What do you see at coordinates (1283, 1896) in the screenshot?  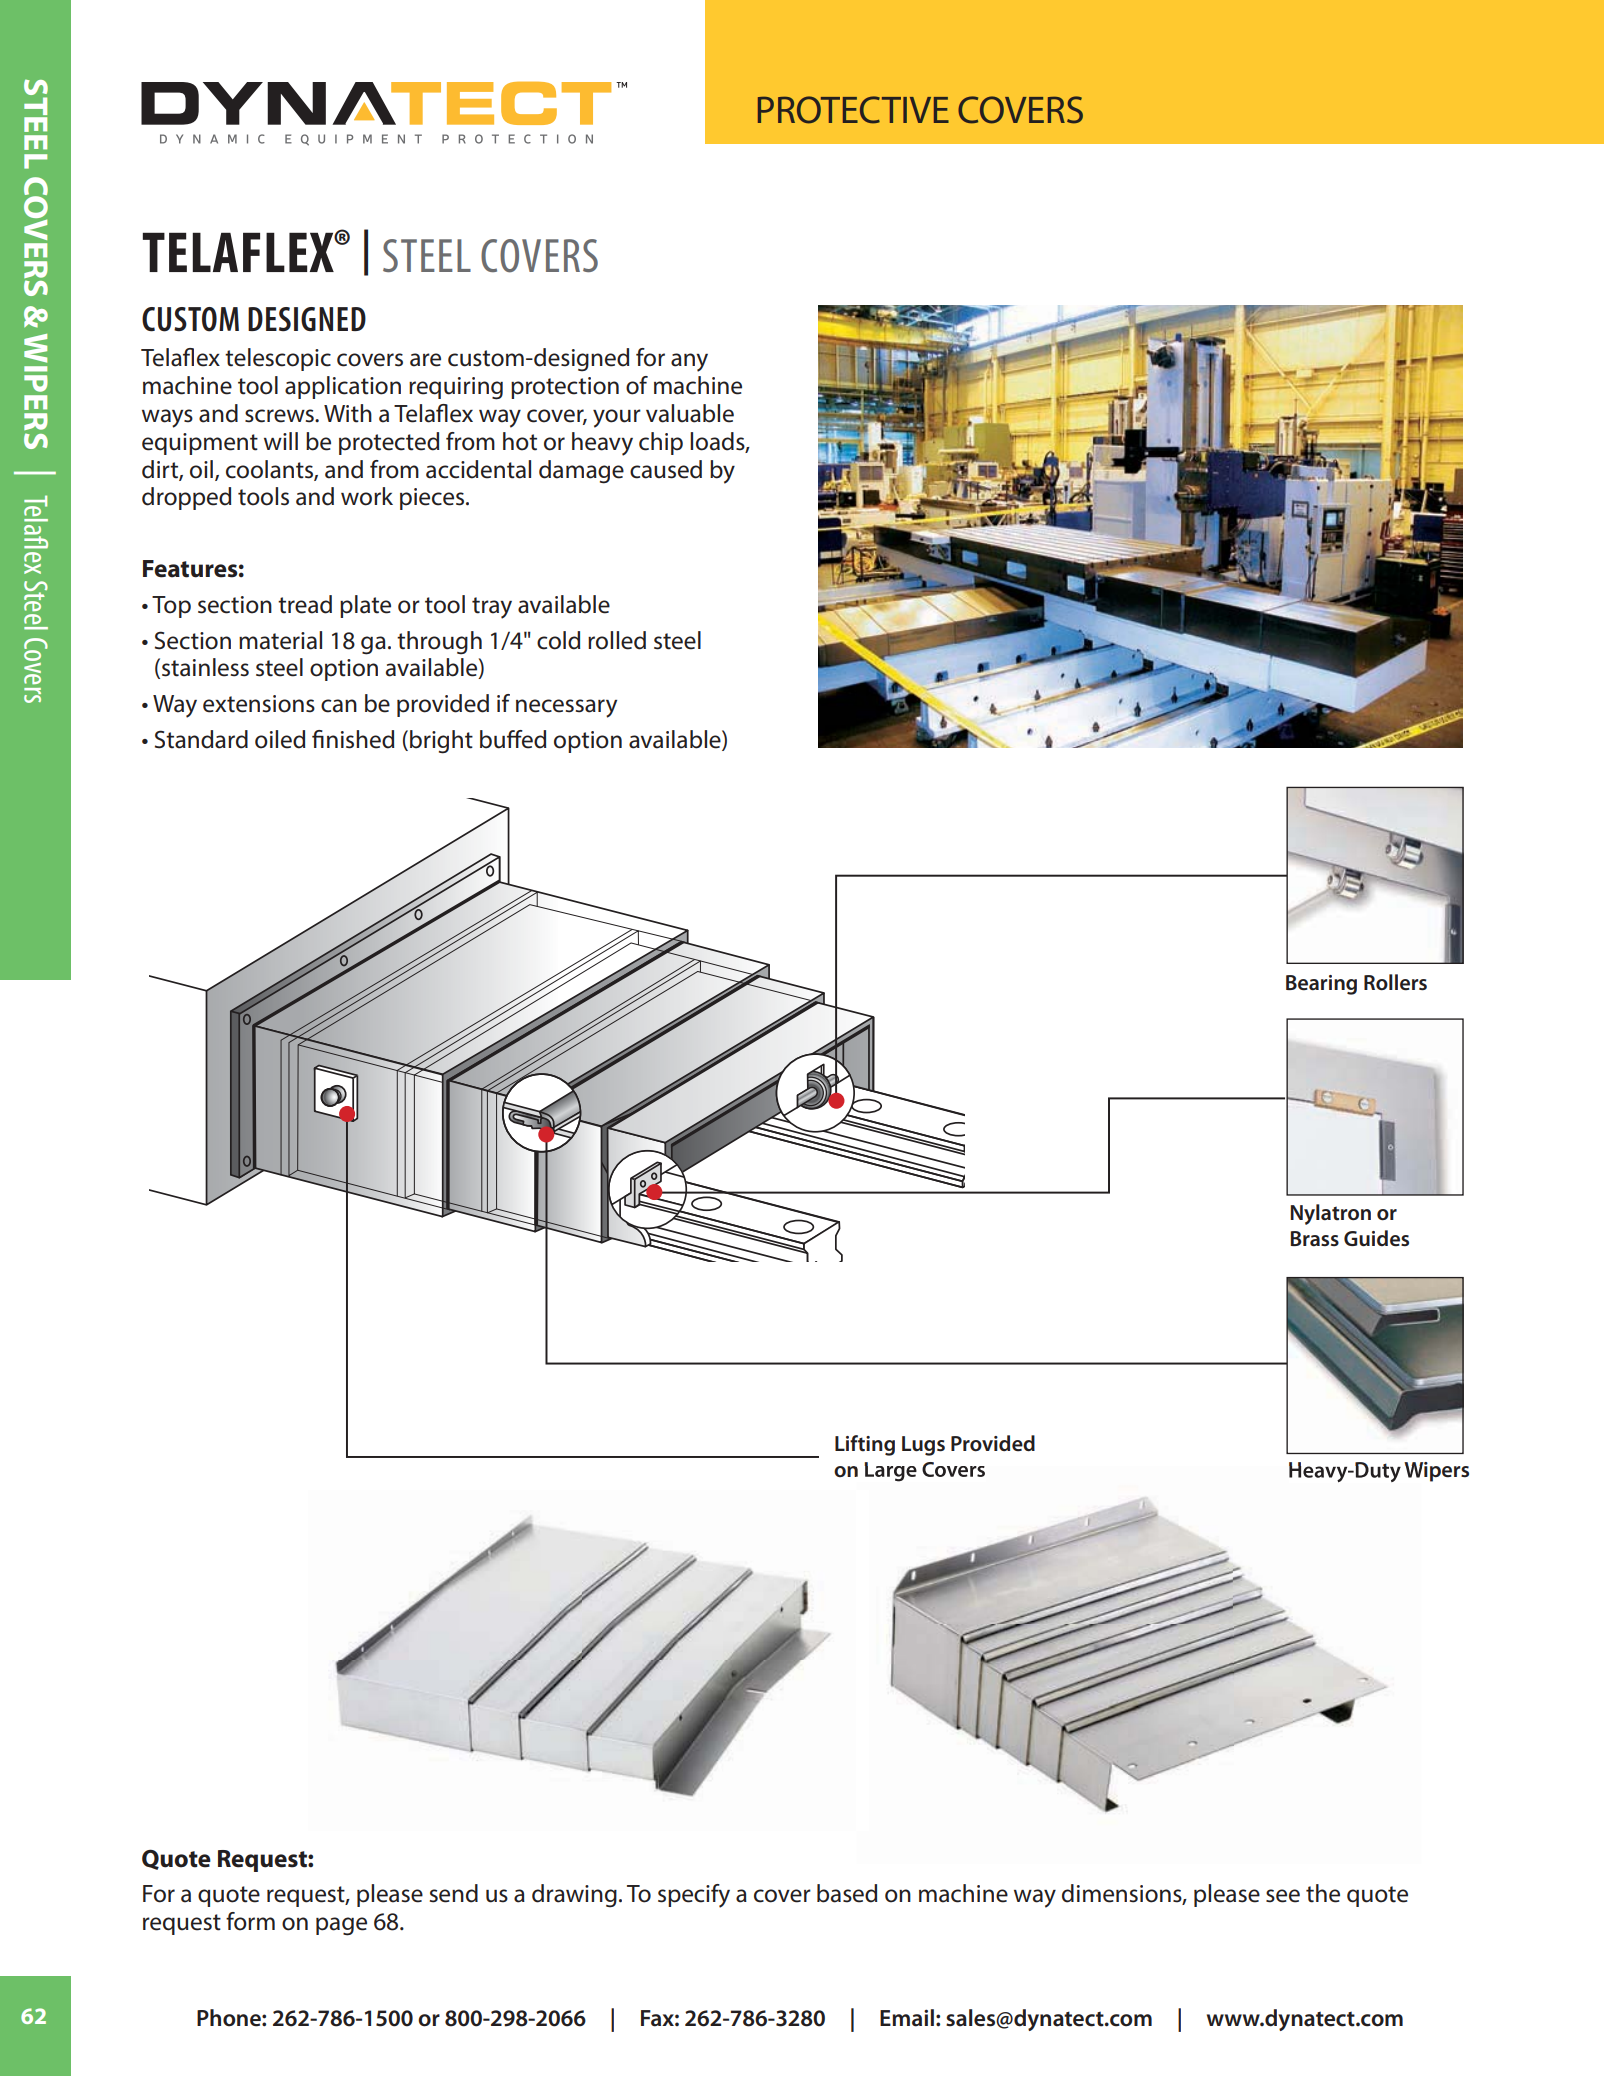 I see `see` at bounding box center [1283, 1896].
